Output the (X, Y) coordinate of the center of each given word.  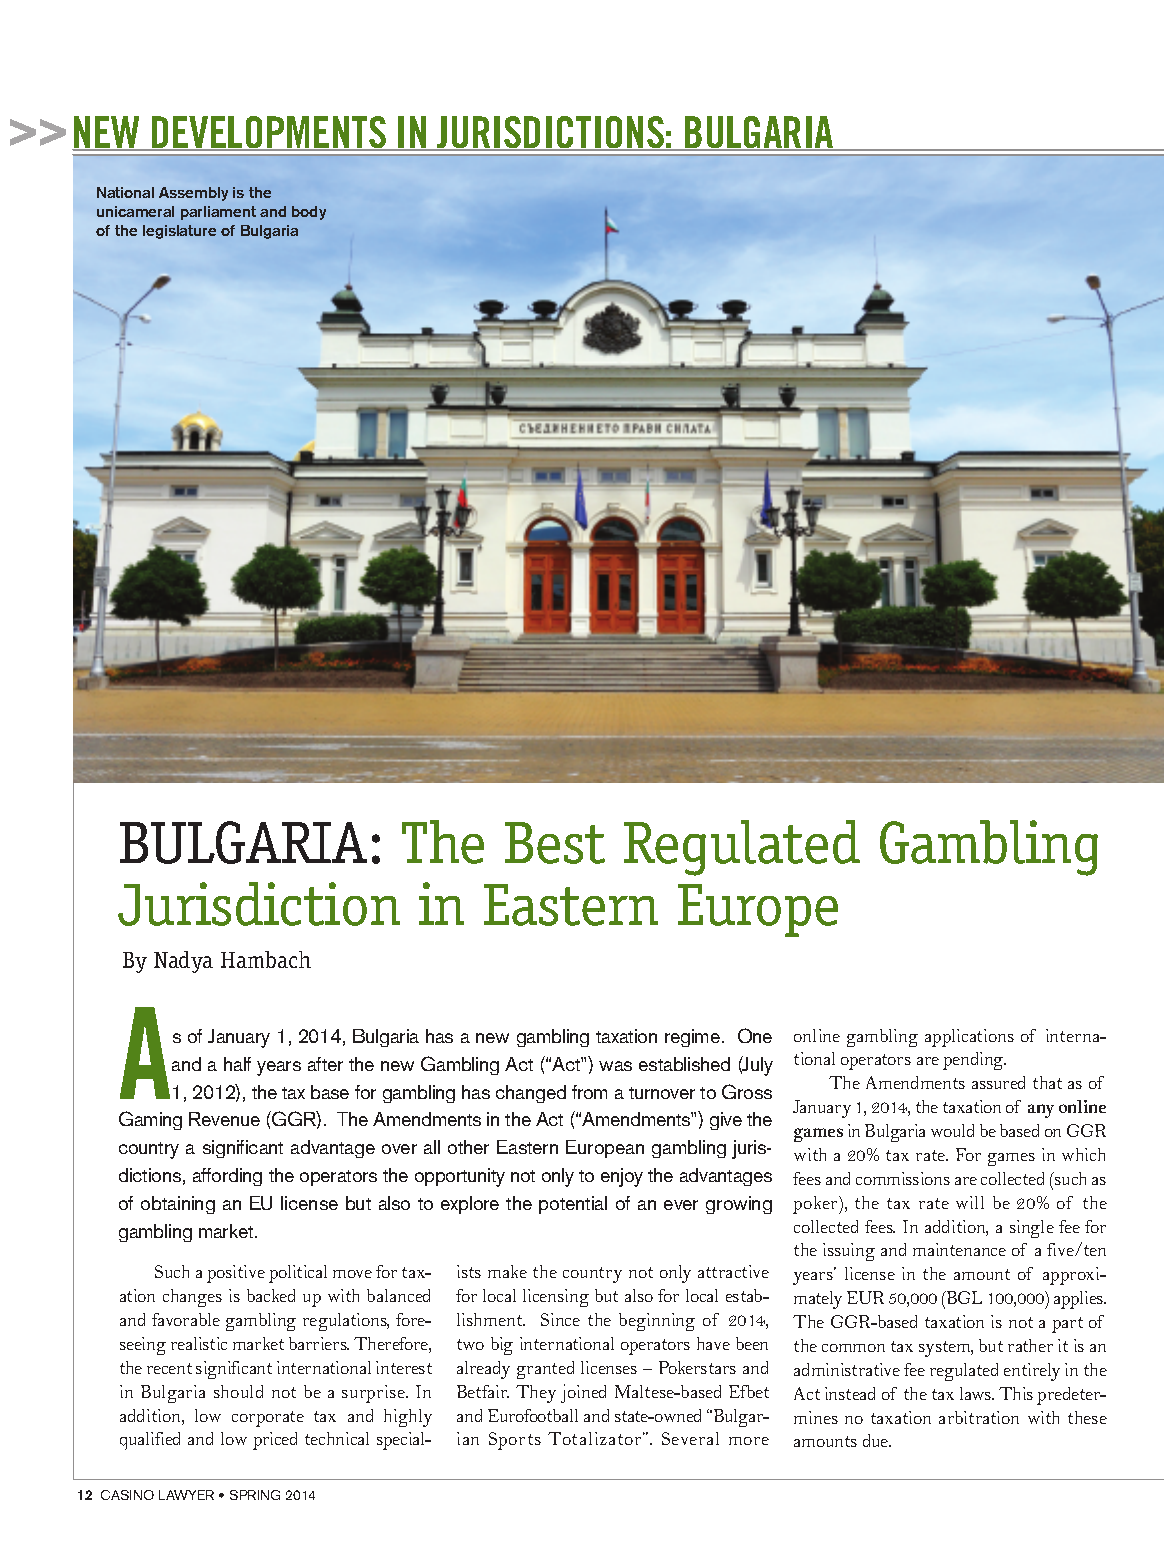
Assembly (193, 194)
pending (974, 1061)
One (755, 1035)
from (589, 1092)
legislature (179, 232)
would (952, 1130)
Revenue (224, 1119)
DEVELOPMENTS (268, 133)
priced (275, 1441)
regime (692, 1038)
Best (555, 843)
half (237, 1064)
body (309, 213)
